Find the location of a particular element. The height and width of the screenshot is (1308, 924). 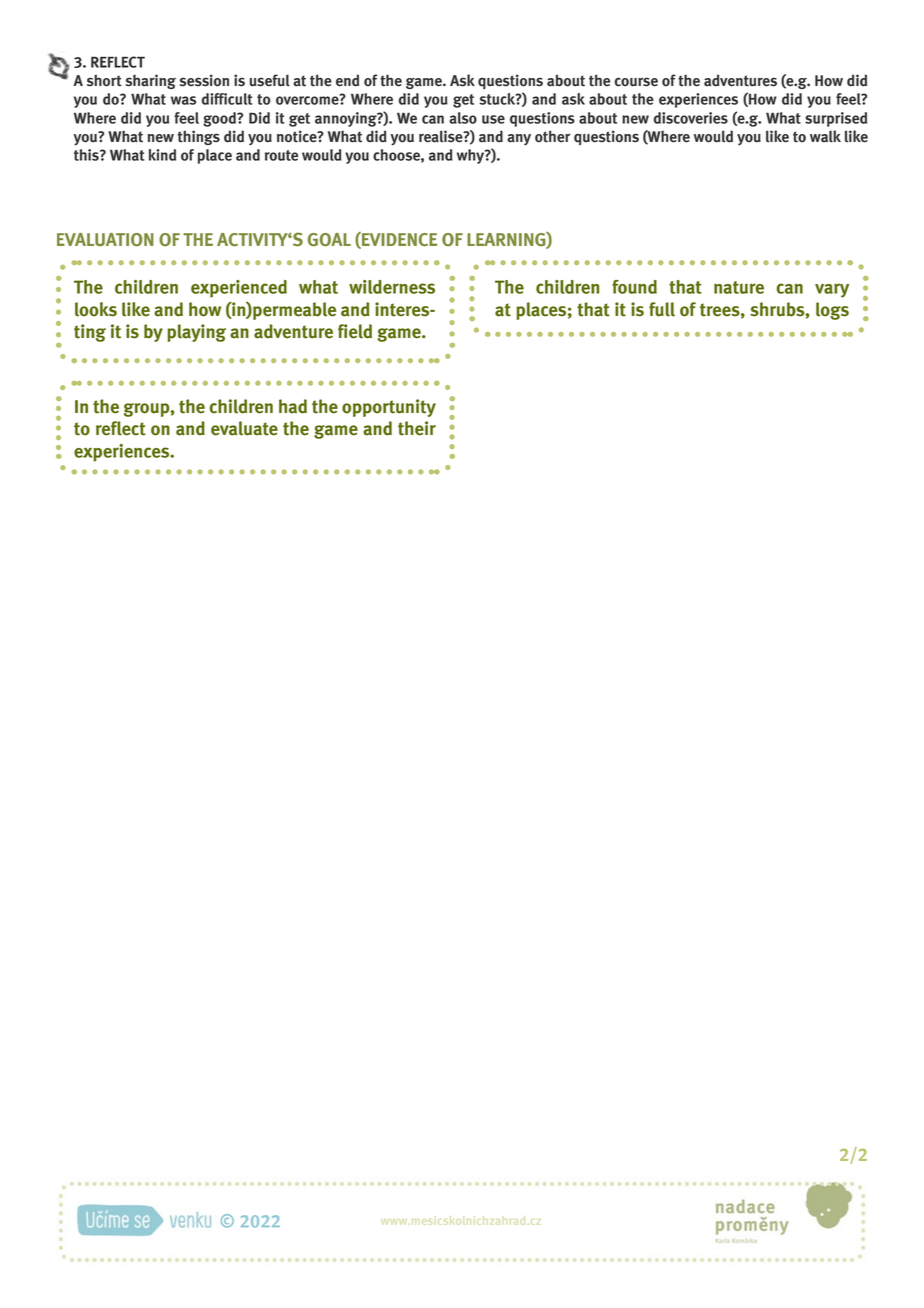

field is located at coordinates (355, 331).
